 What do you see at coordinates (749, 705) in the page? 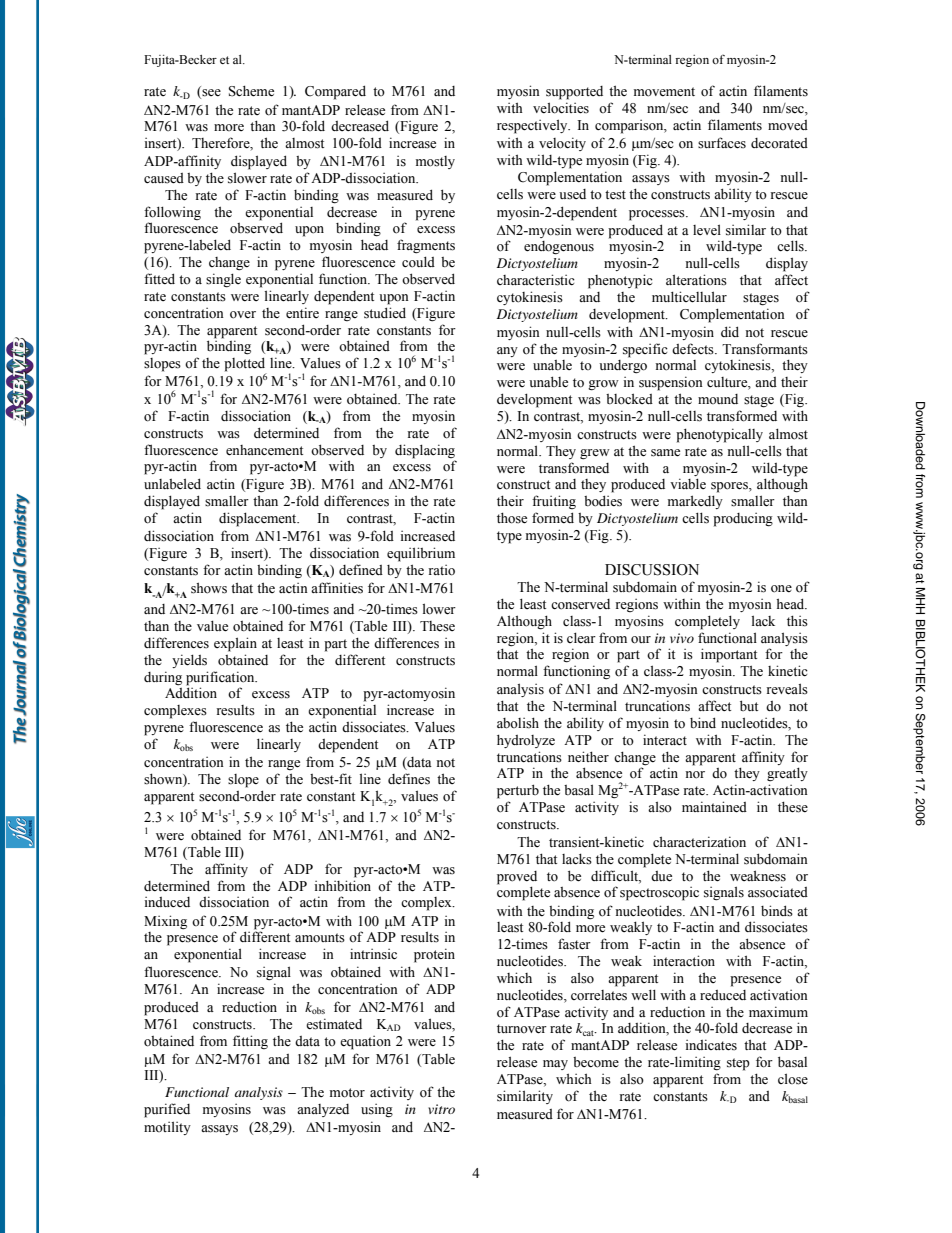
I see `but` at bounding box center [749, 705].
